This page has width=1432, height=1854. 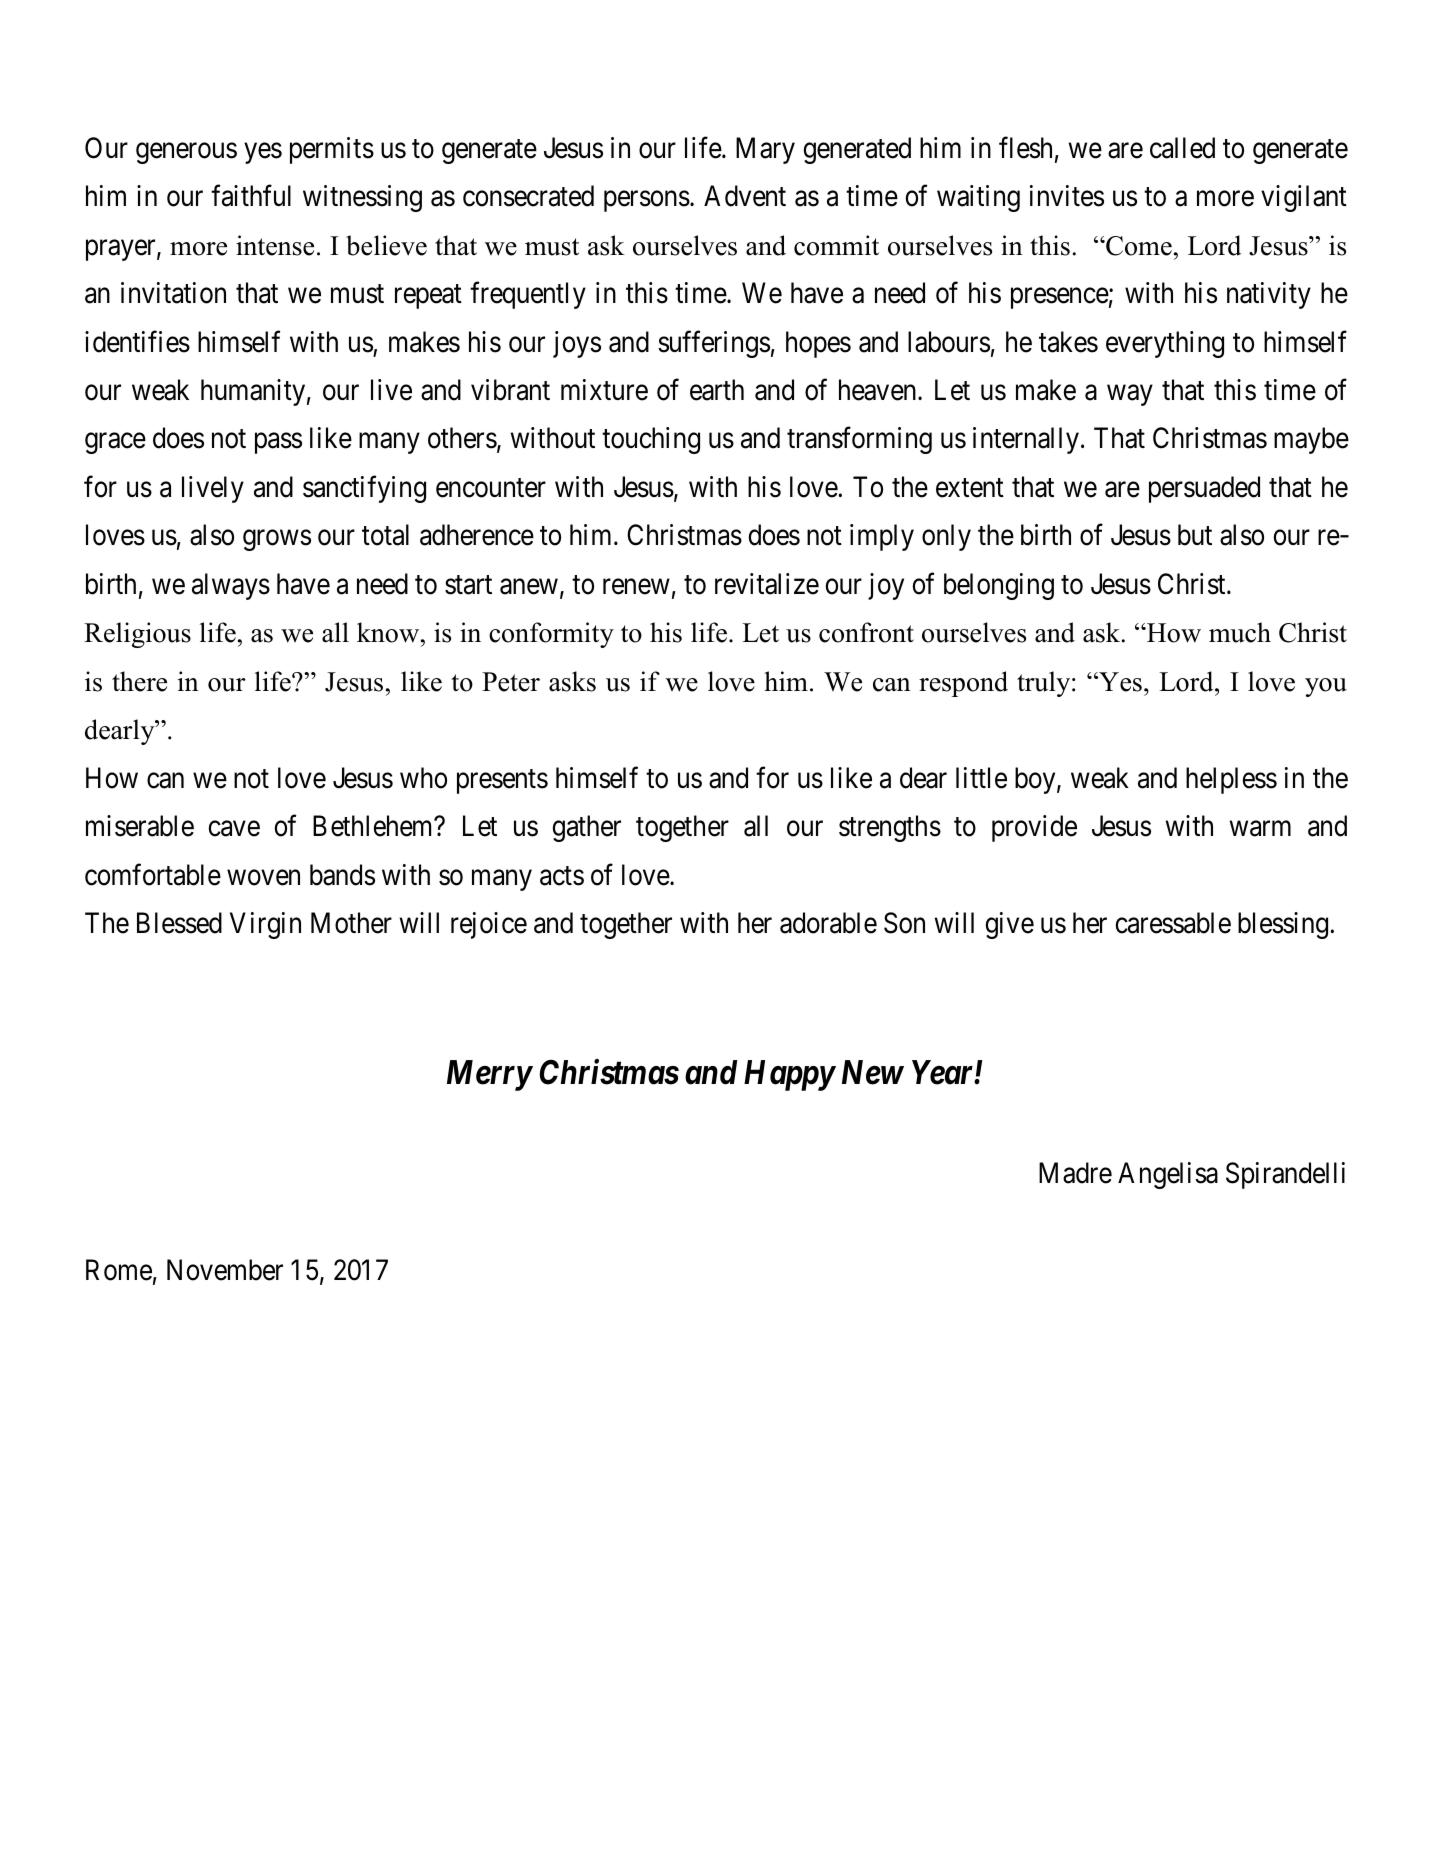 What do you see at coordinates (1284, 925) in the page?
I see `blessing` at bounding box center [1284, 925].
